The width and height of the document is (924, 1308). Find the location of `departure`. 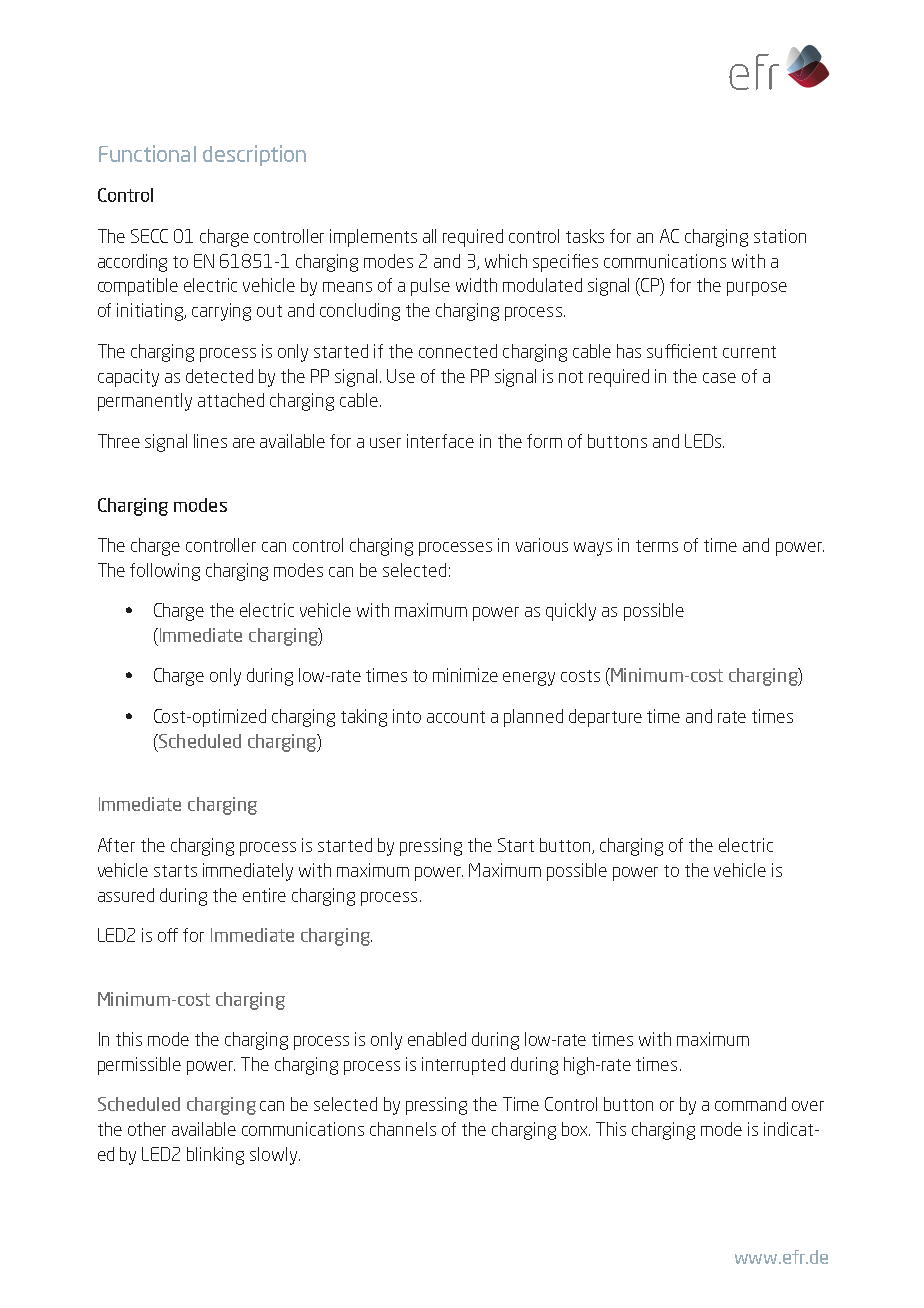

departure is located at coordinates (605, 718).
